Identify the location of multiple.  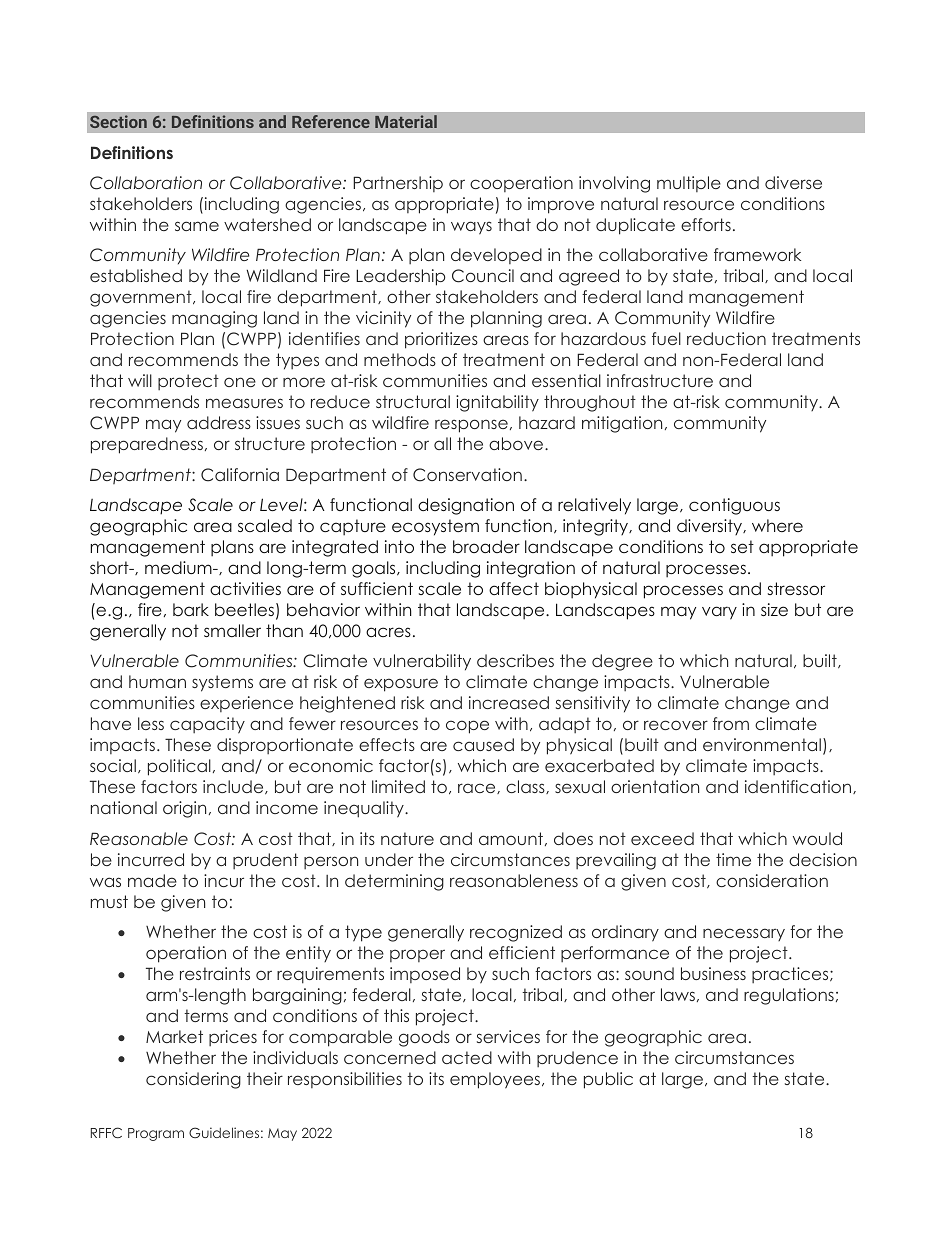
(689, 184).
